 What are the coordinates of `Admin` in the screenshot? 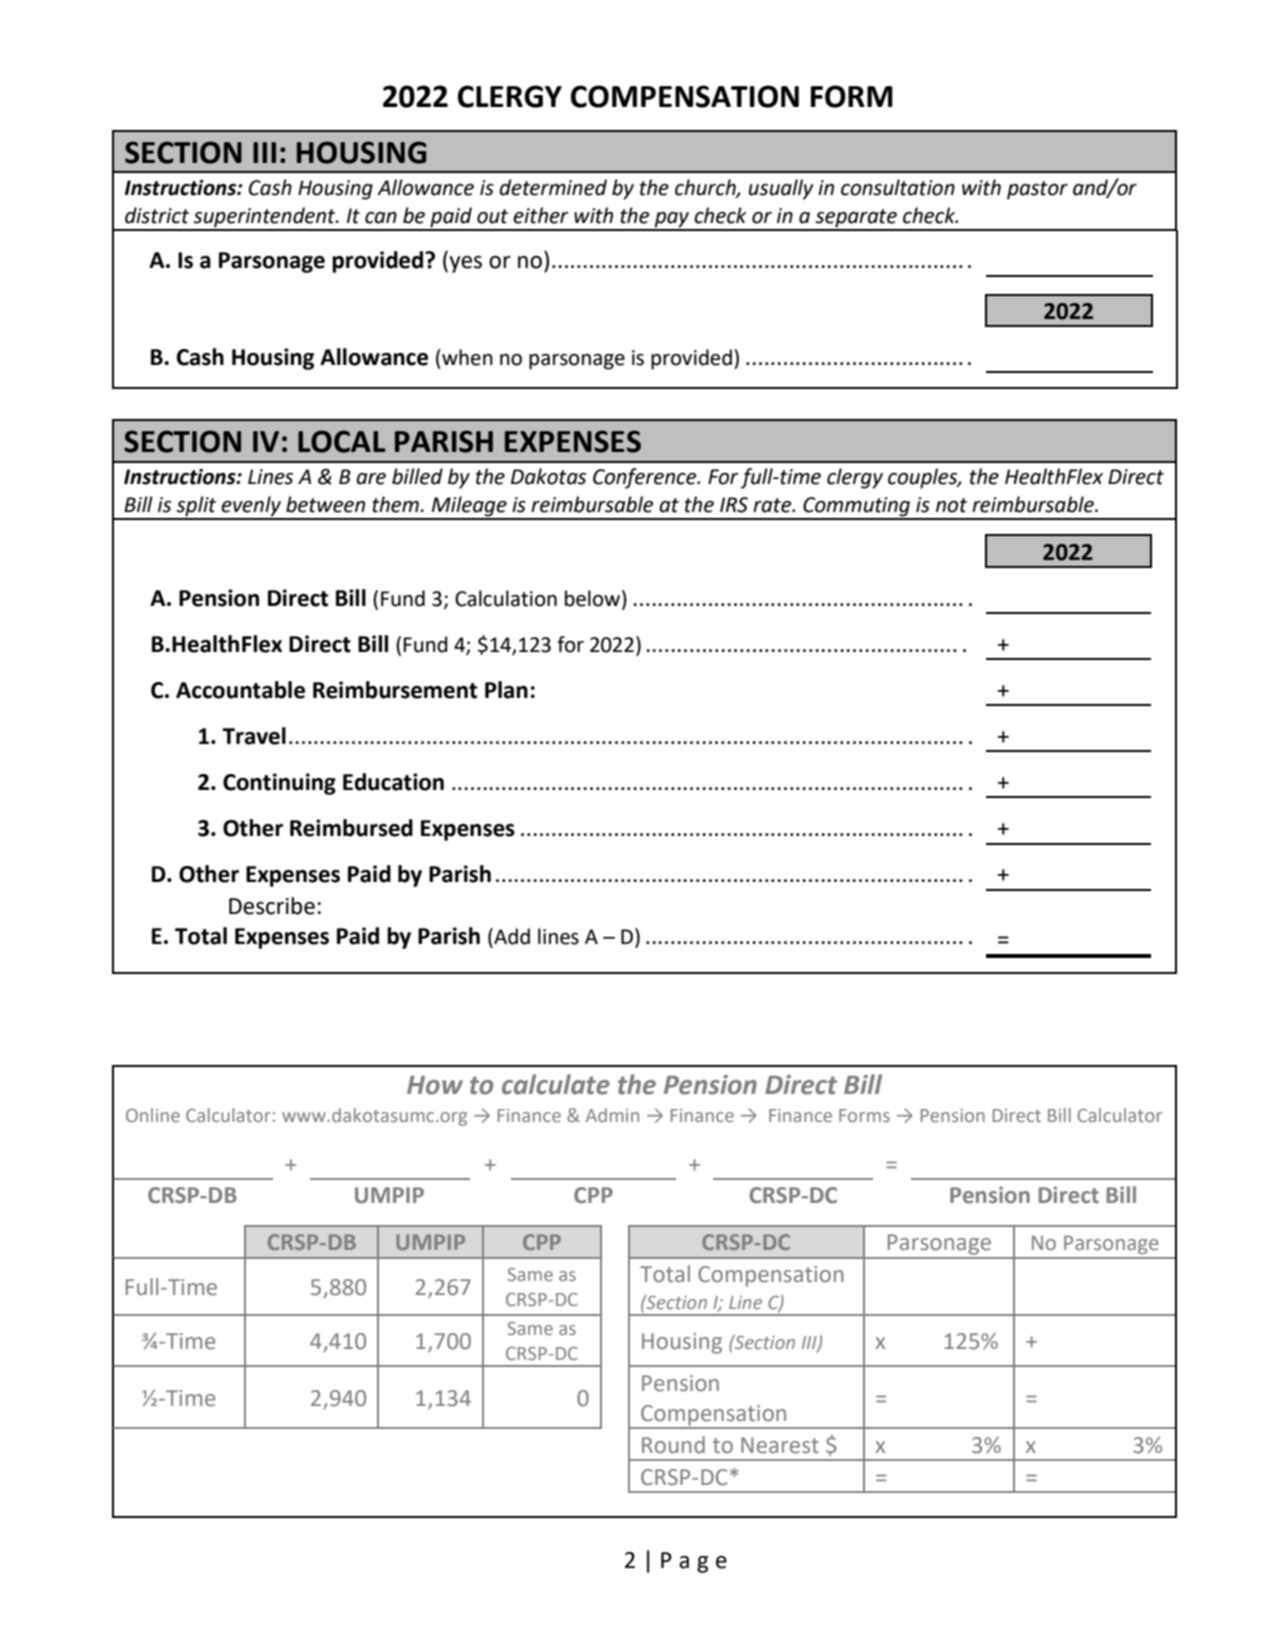 It's located at (612, 1115).
